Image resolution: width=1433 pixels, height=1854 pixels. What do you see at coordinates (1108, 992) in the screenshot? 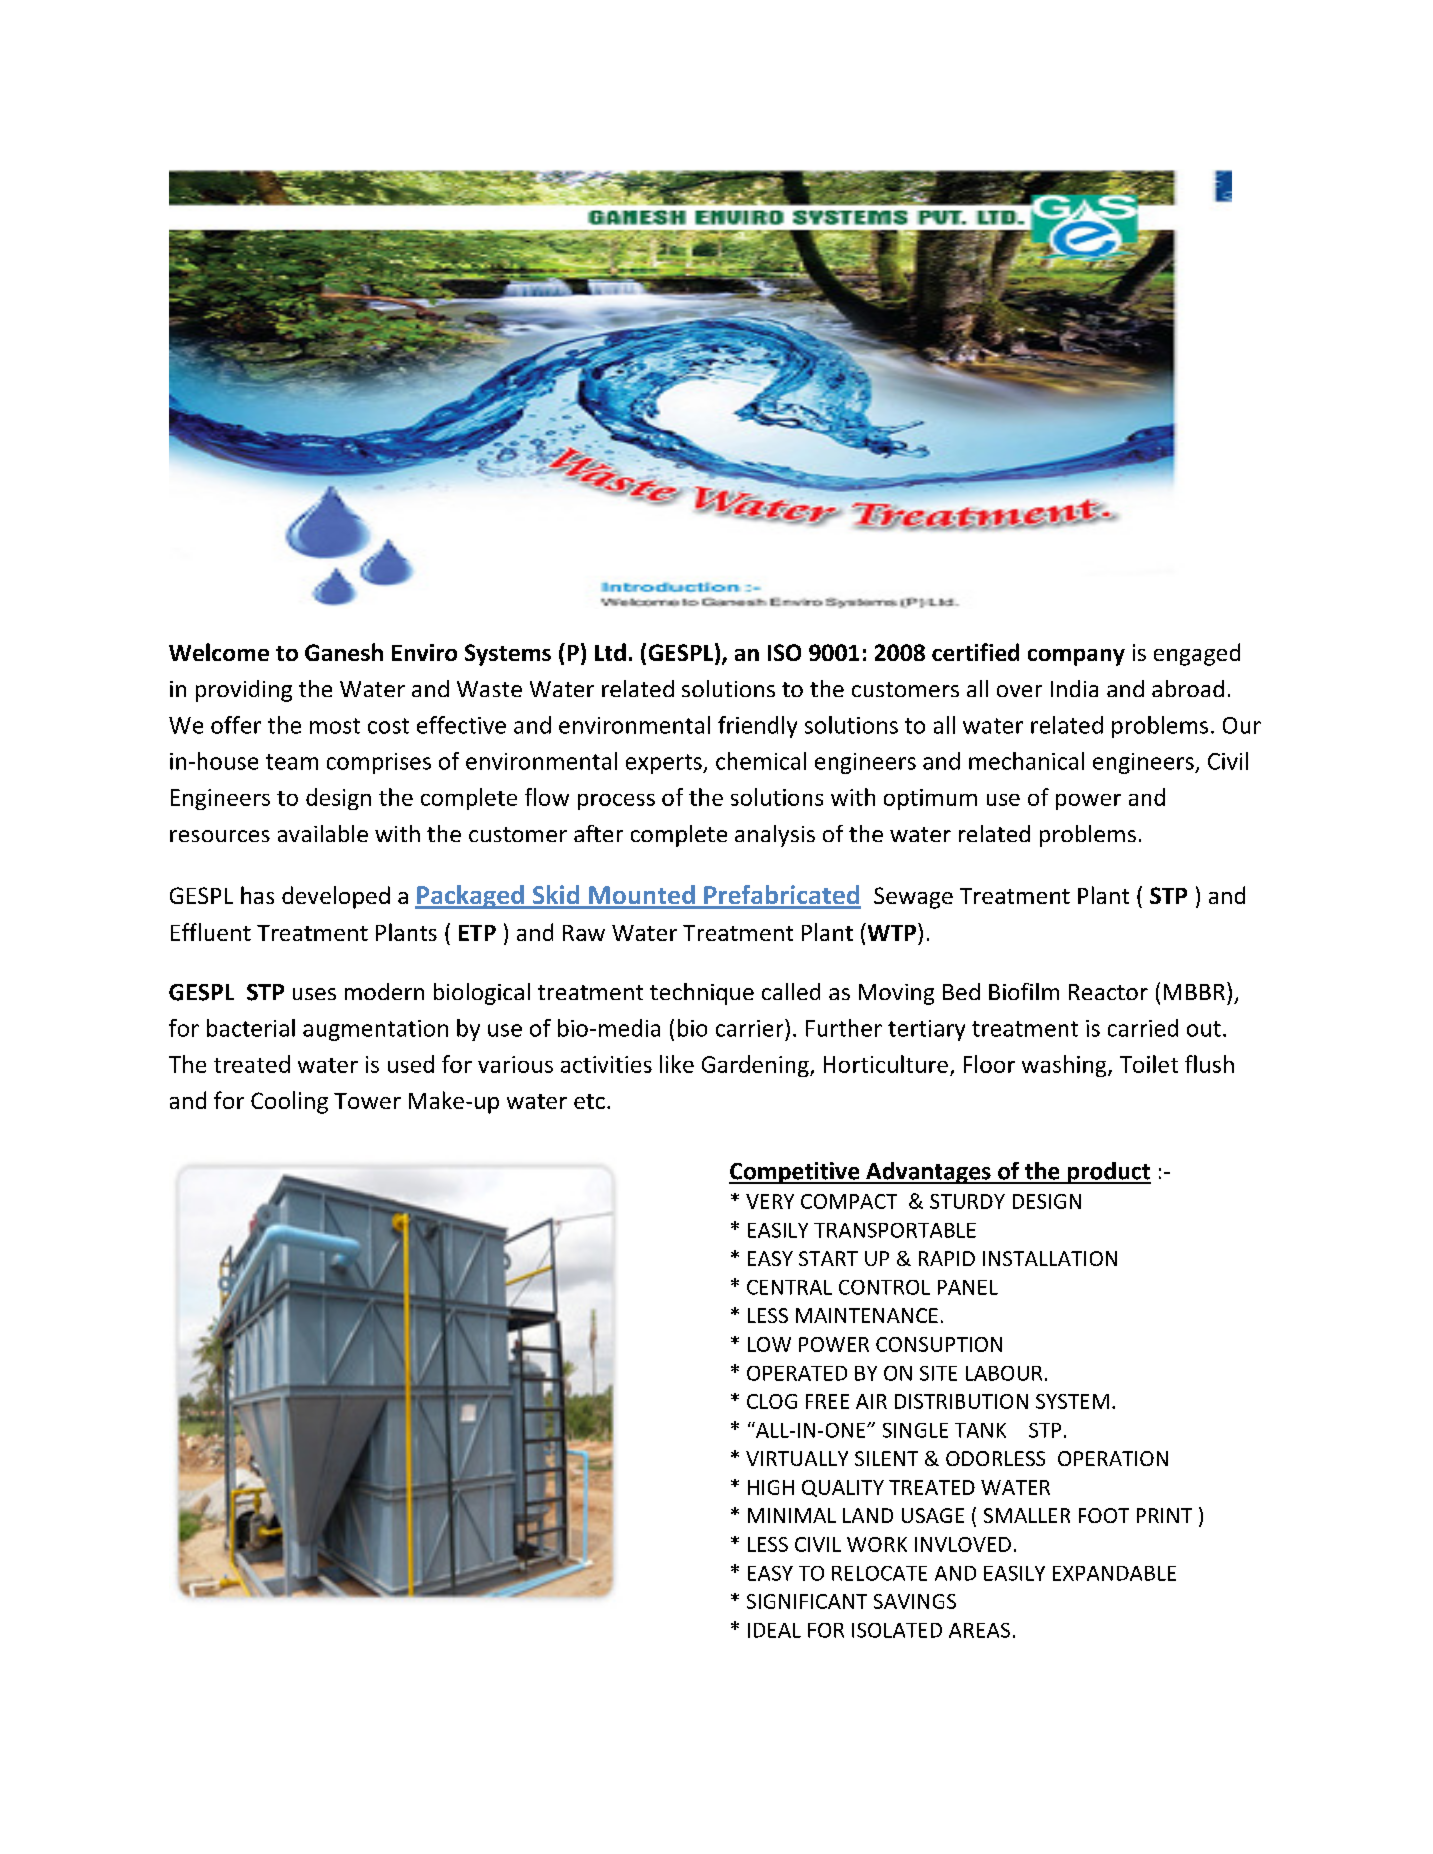
I see `Reactor` at bounding box center [1108, 992].
